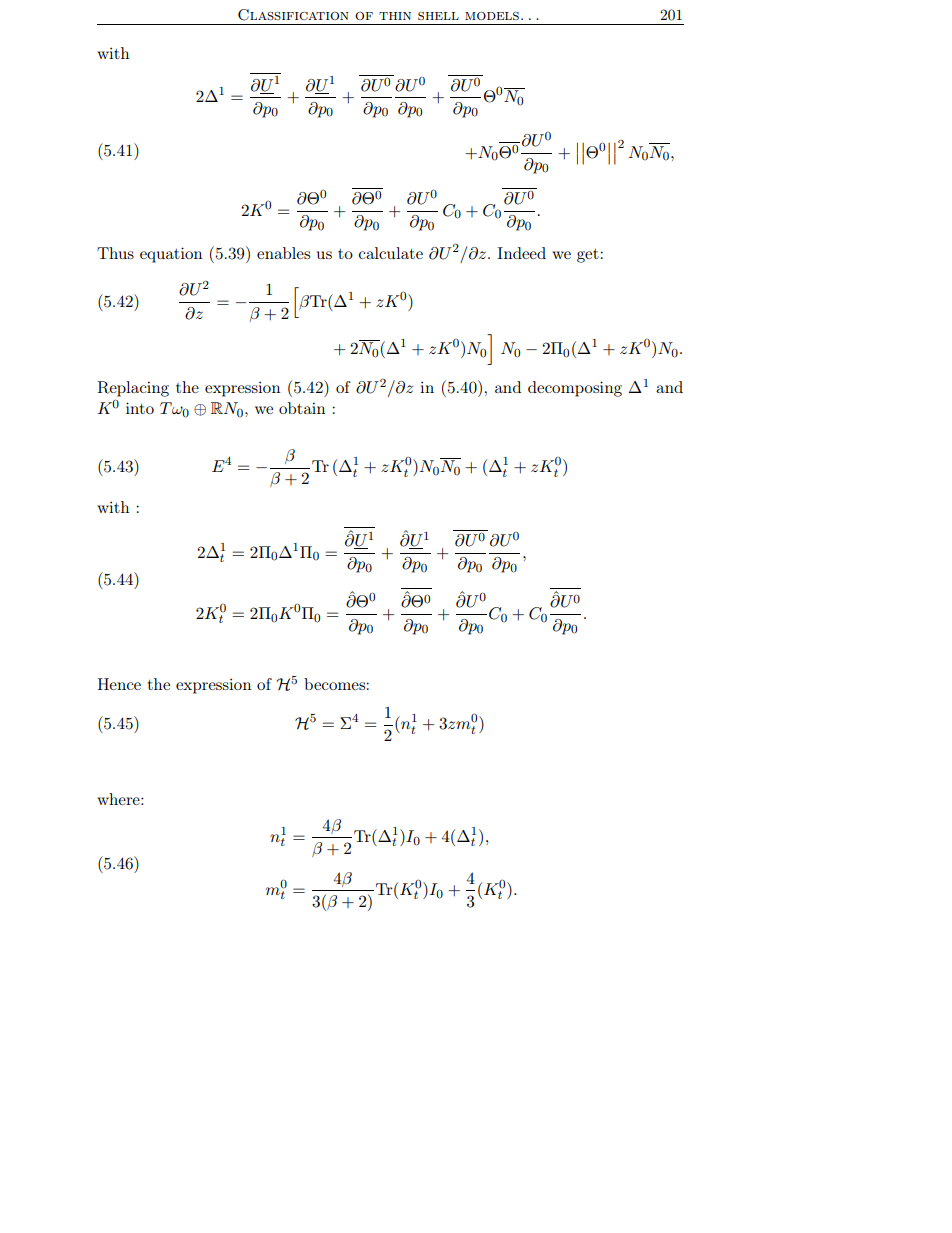  Describe the element at coordinates (283, 253) in the screenshot. I see `enables` at that location.
